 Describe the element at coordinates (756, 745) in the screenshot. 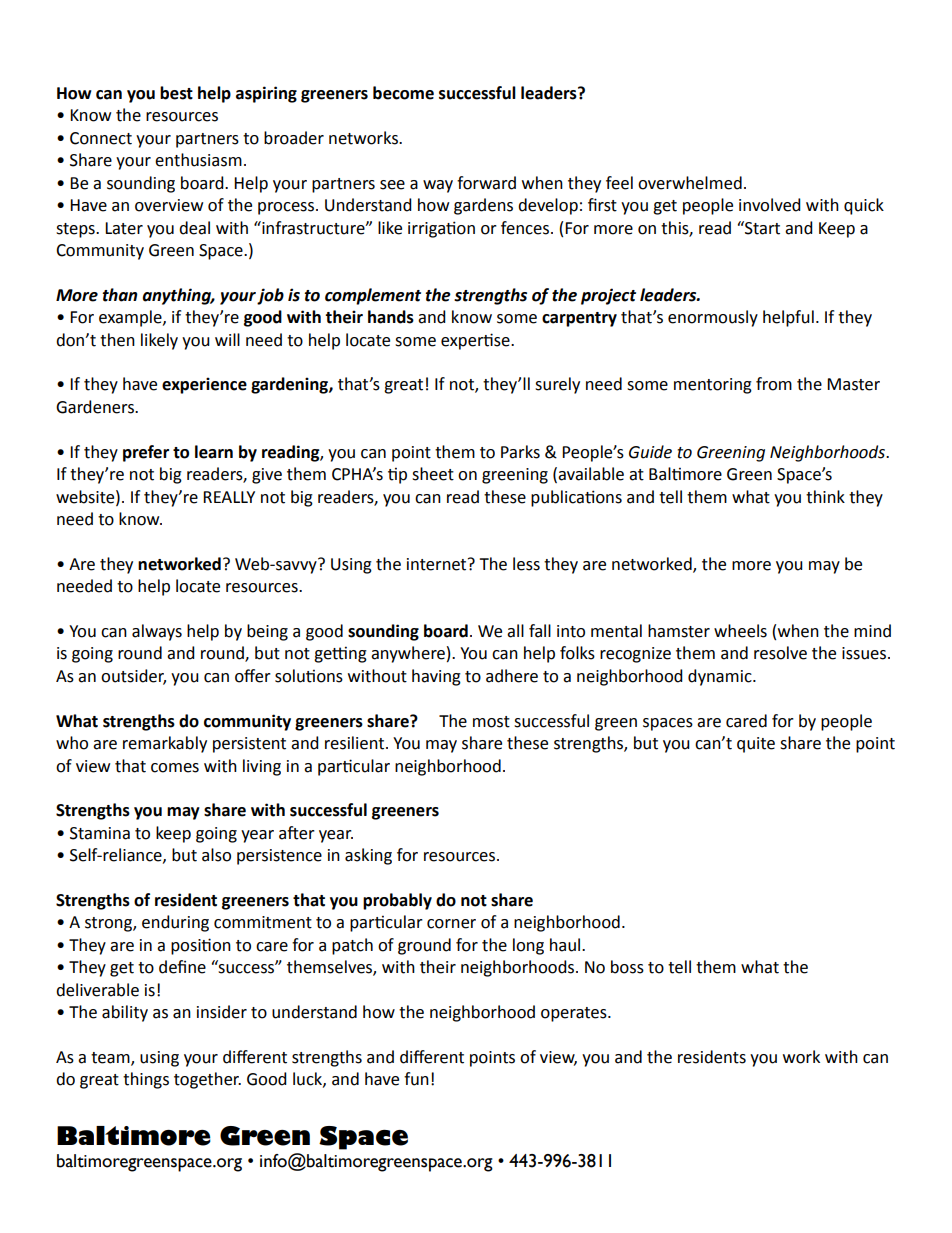

I see `quite` at that location.
